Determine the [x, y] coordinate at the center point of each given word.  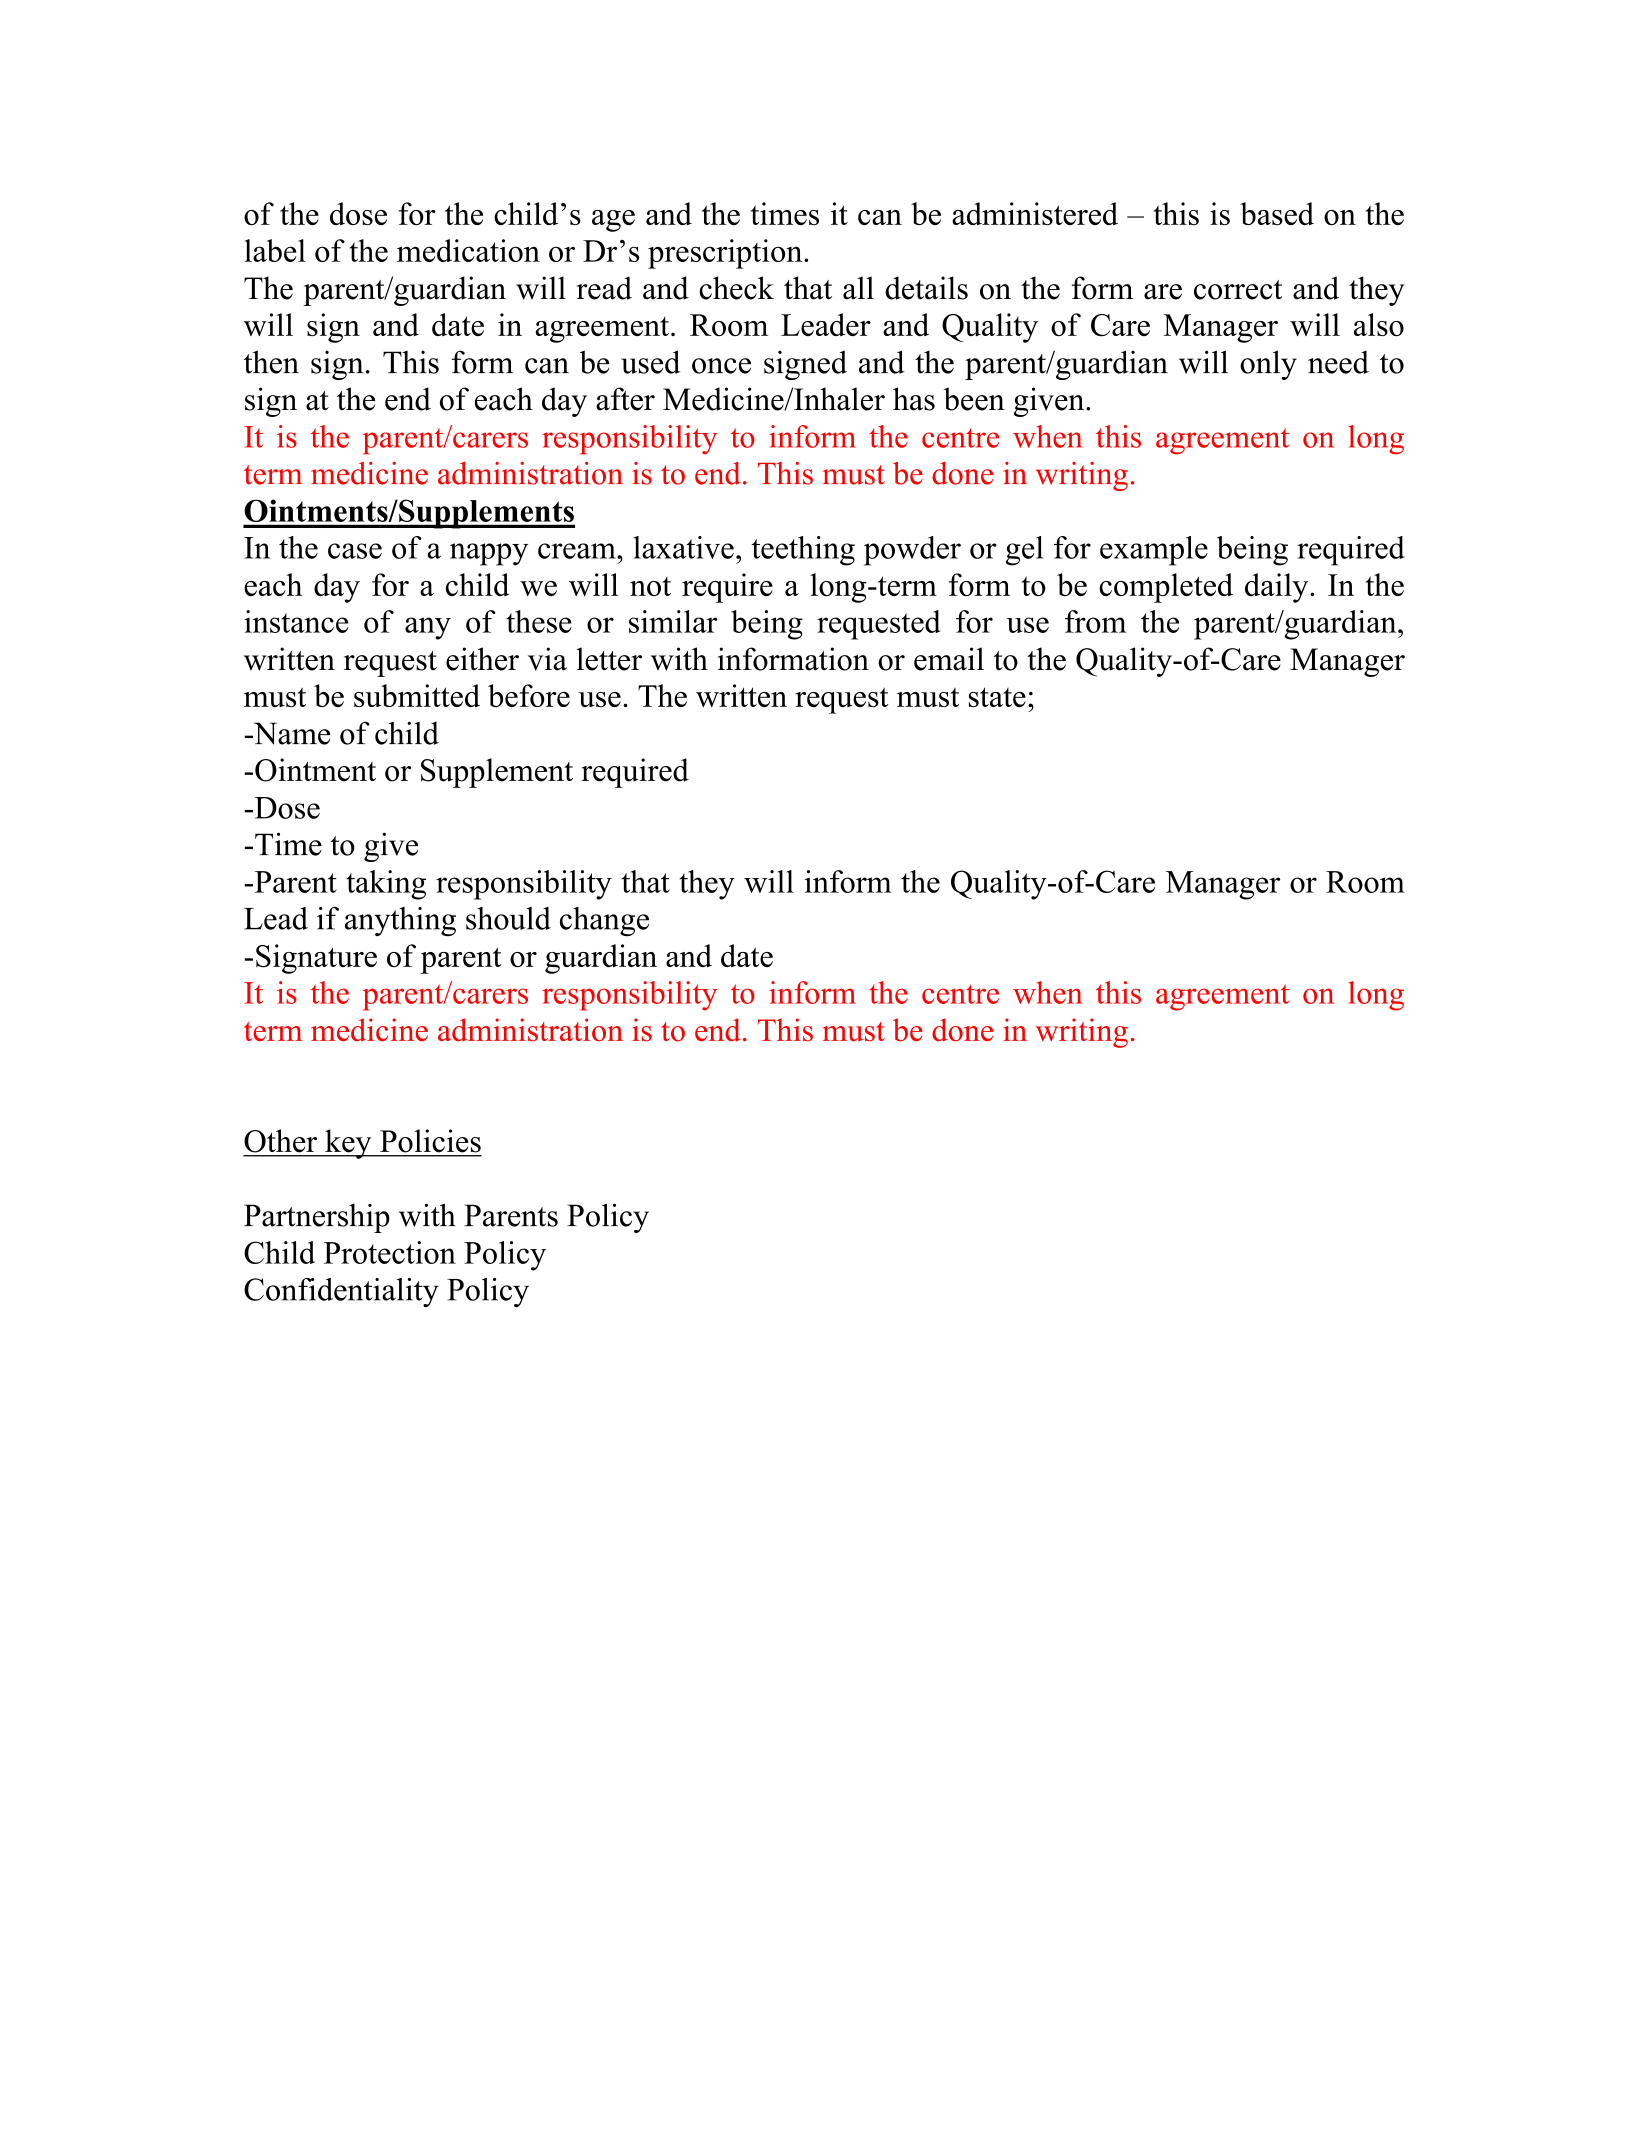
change [604, 921]
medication [468, 250]
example [1154, 551]
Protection [390, 1252]
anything [400, 922]
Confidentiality [341, 1292]
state [997, 697]
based [1277, 213]
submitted [417, 695]
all [858, 288]
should [508, 918]
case [355, 551]
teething [803, 551]
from [1095, 621]
